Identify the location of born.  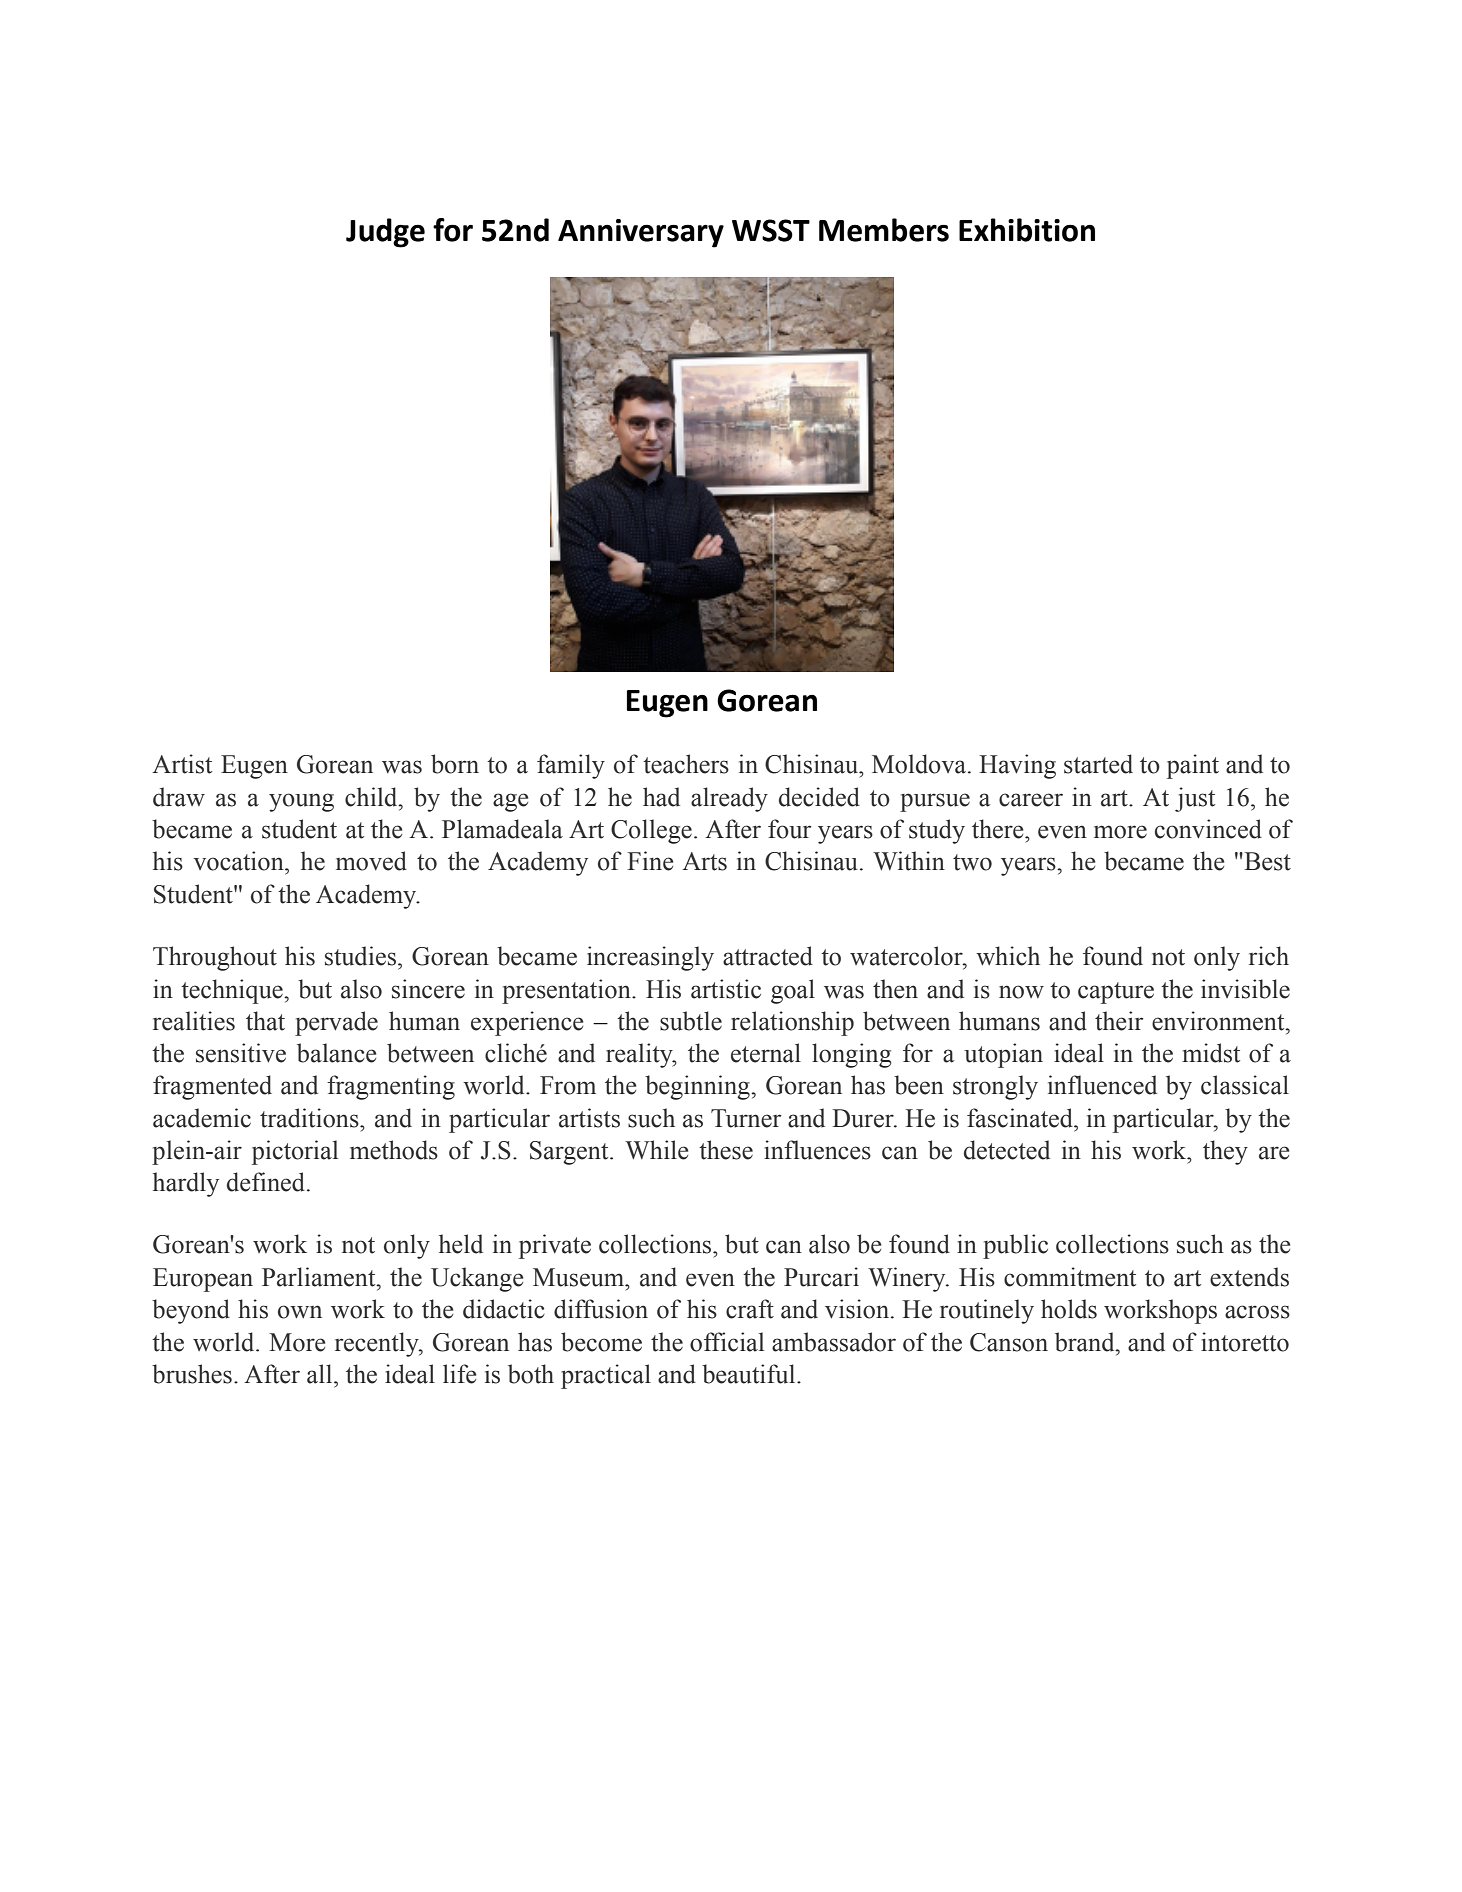
(455, 764).
